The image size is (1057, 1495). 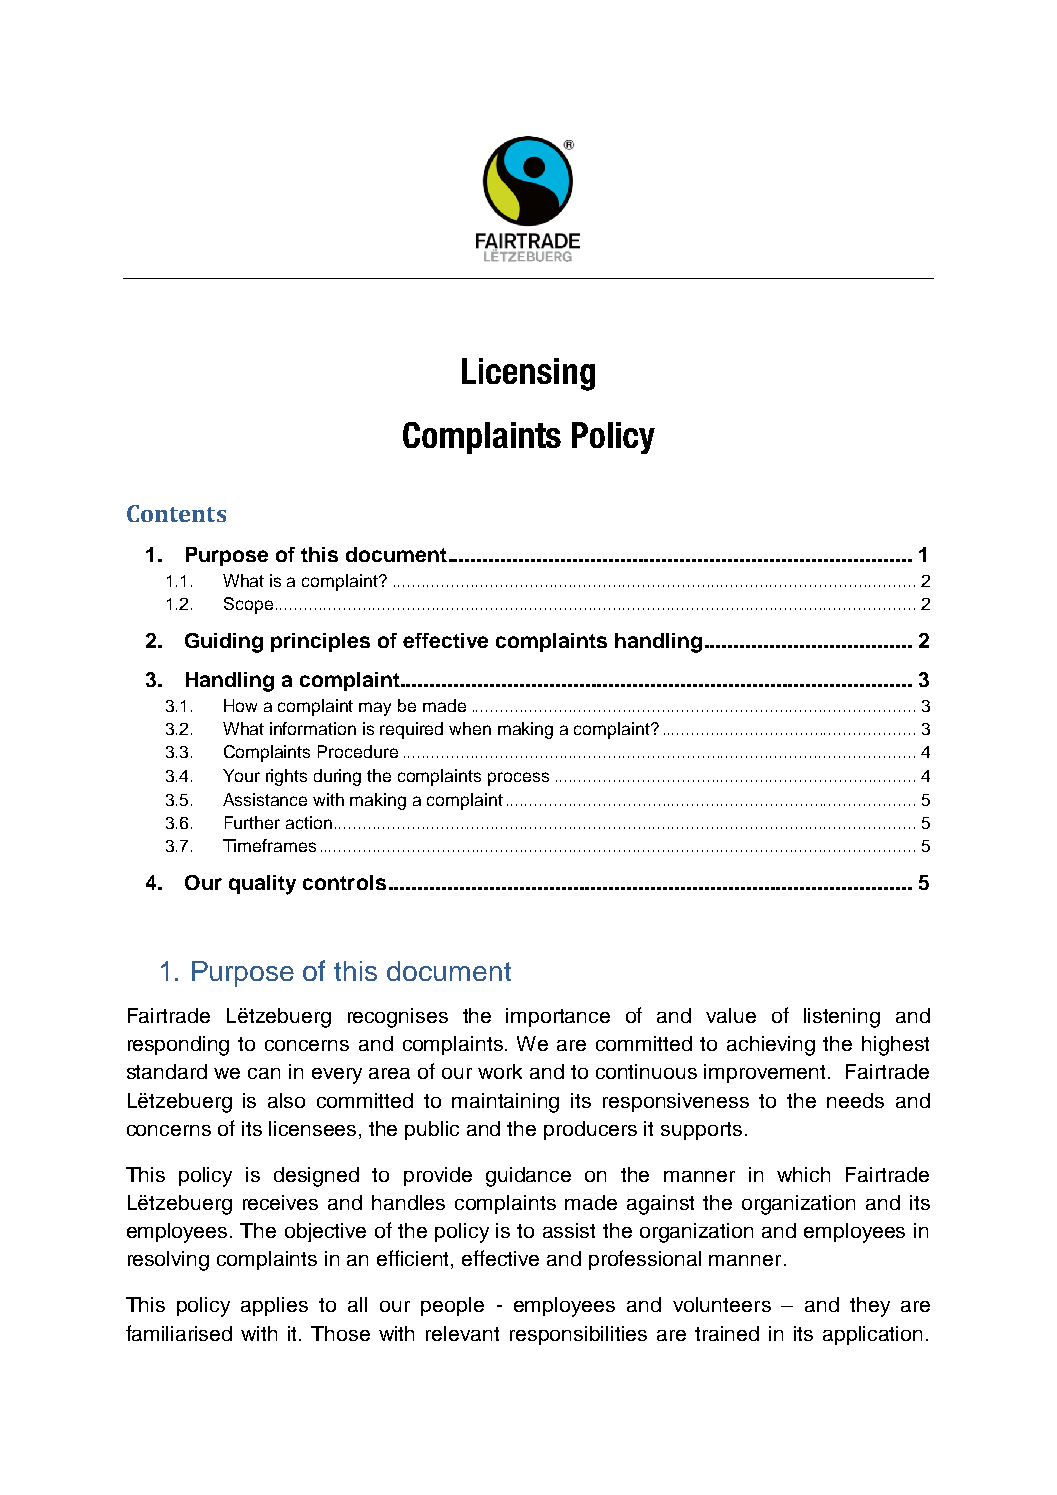 What do you see at coordinates (176, 513) in the image?
I see `Contents` at bounding box center [176, 513].
